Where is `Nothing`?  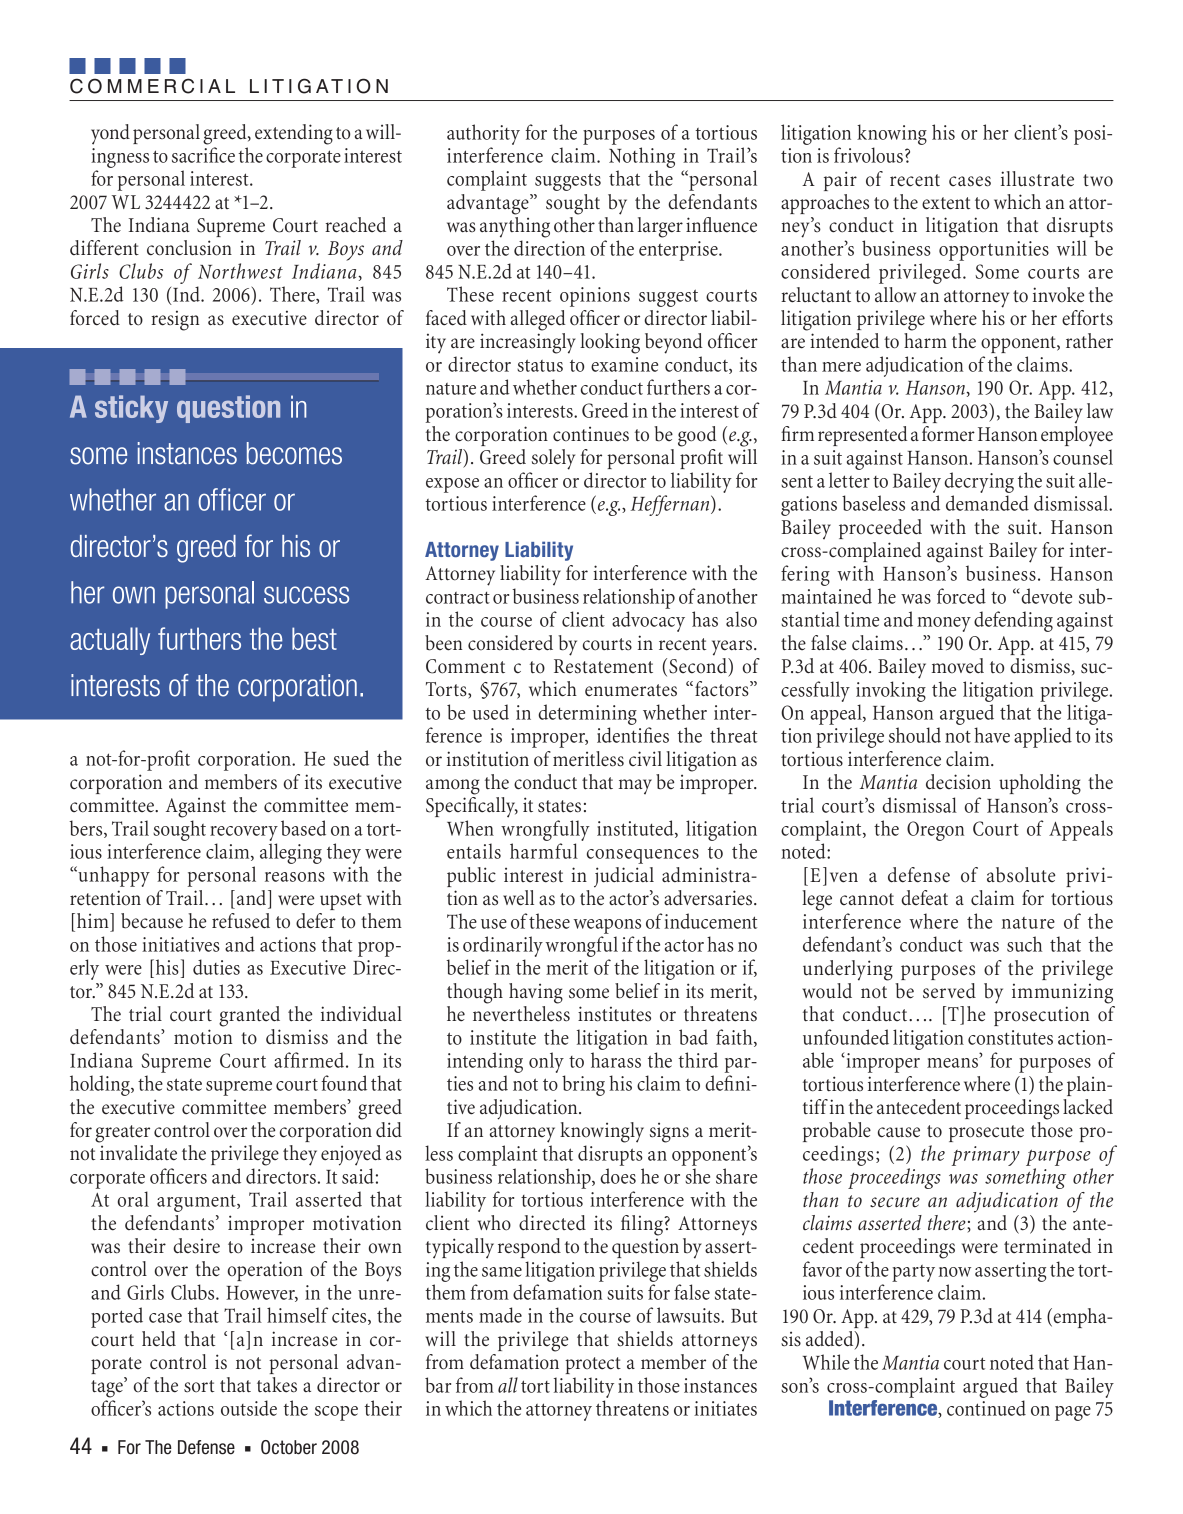 Nothing is located at coordinates (642, 157).
